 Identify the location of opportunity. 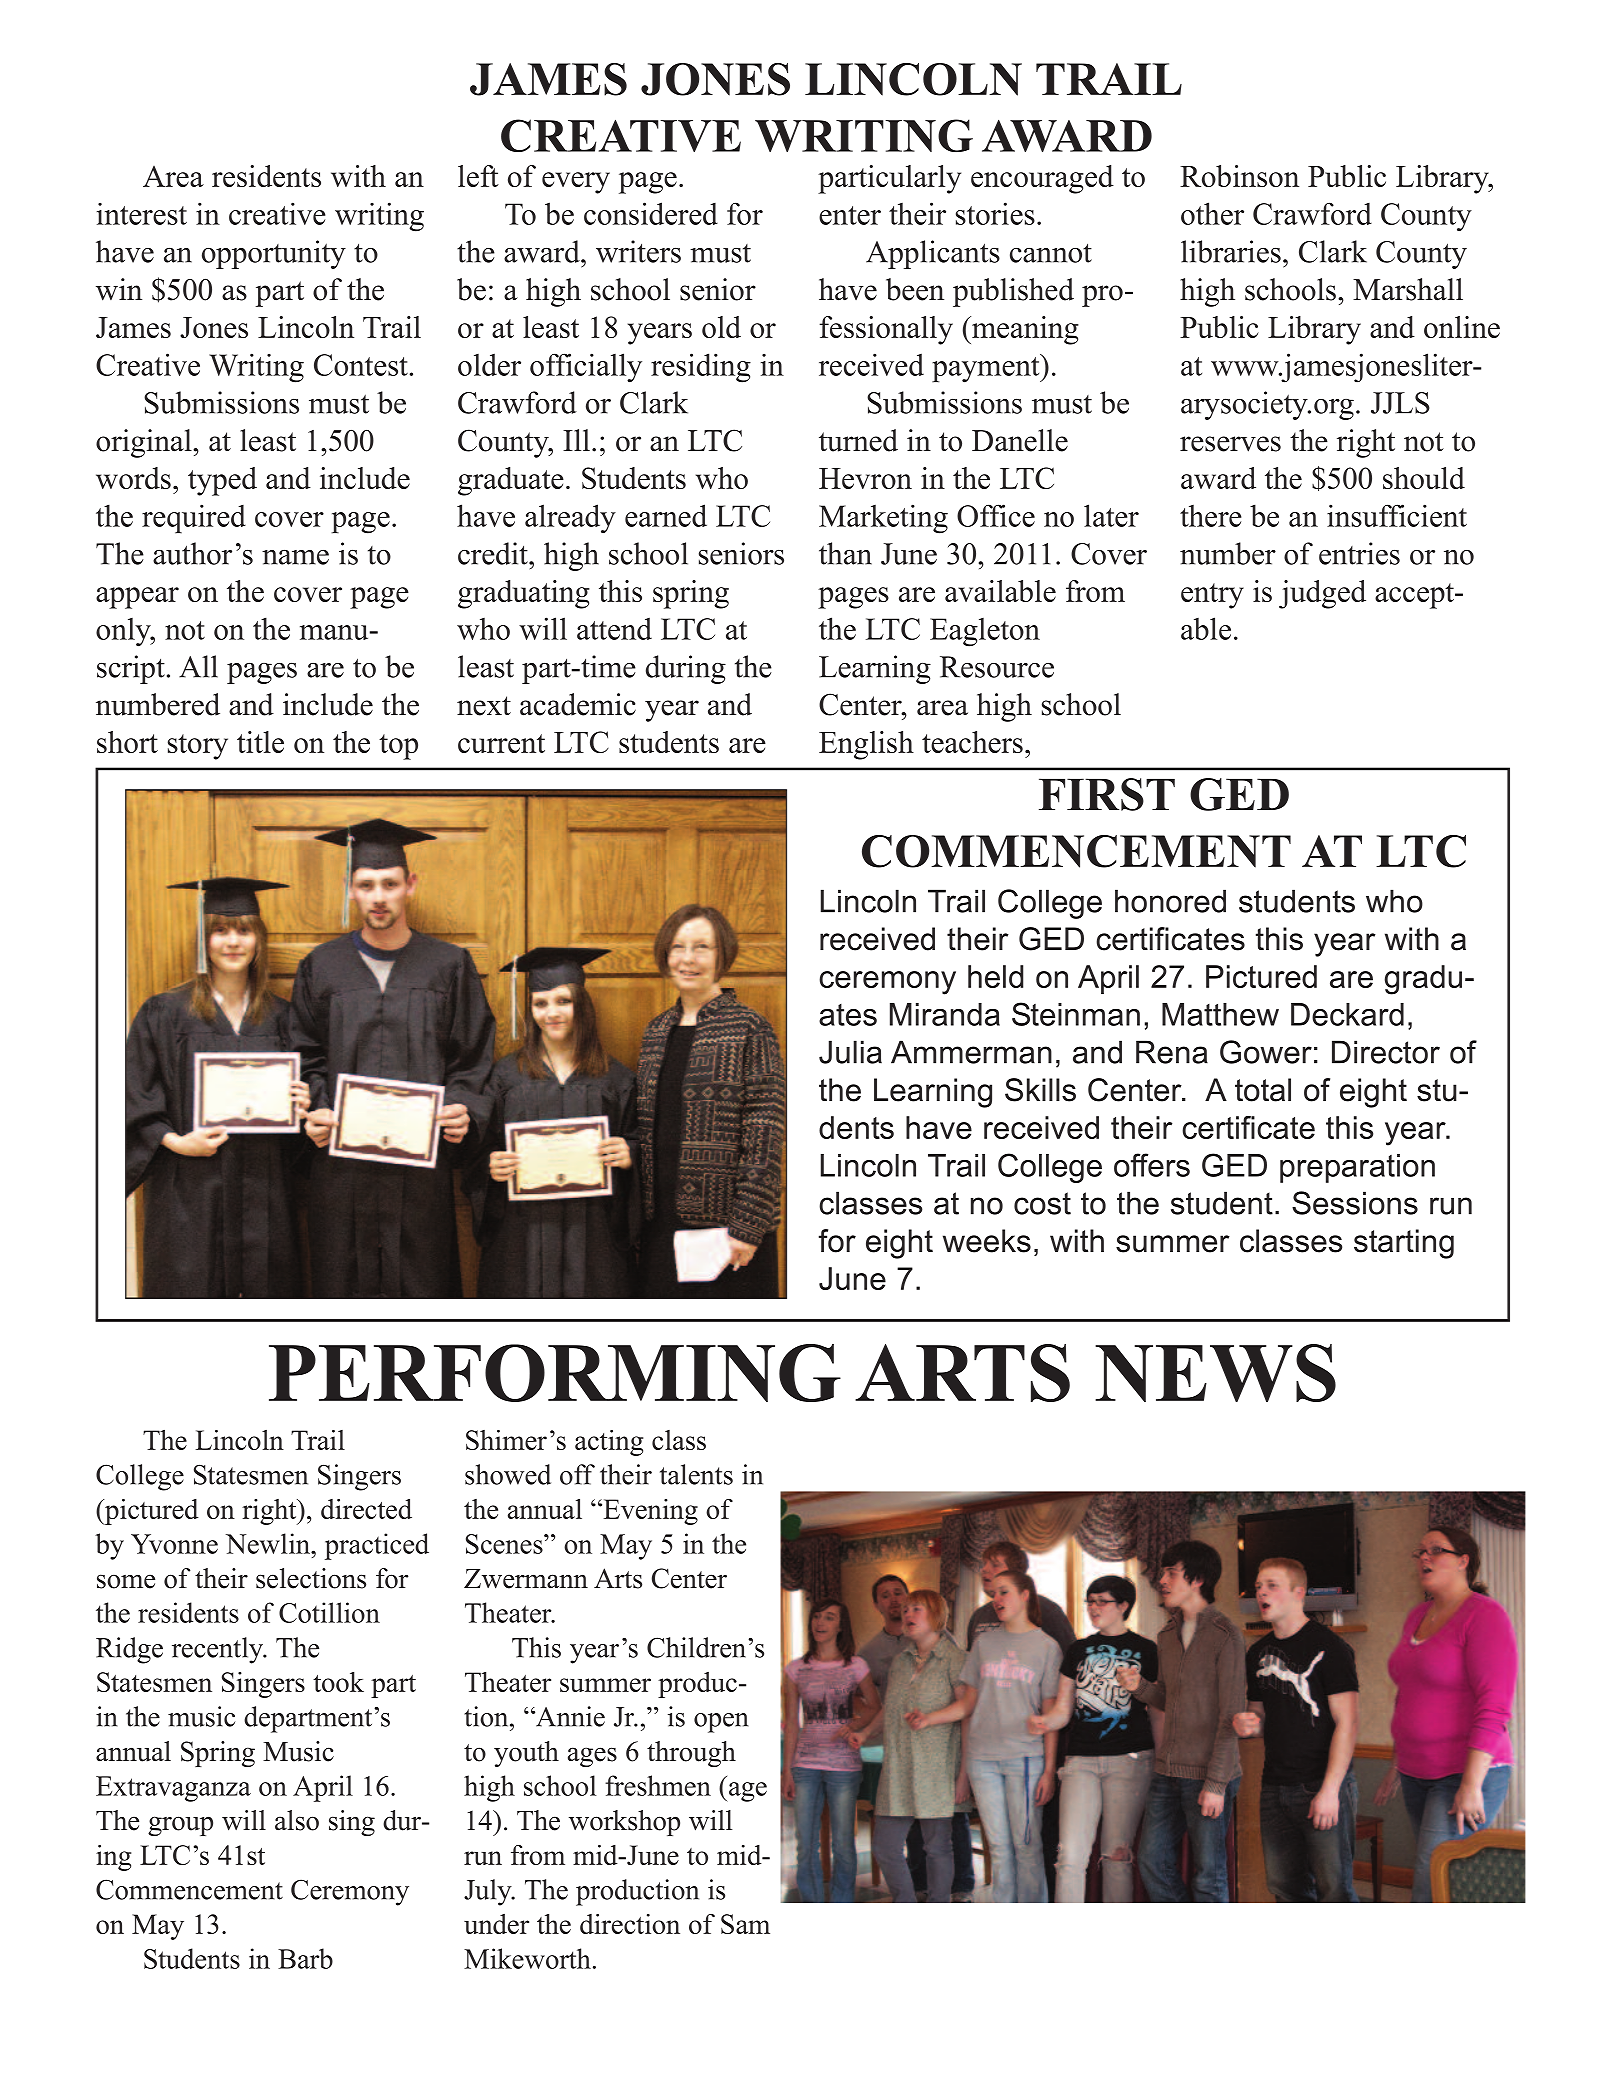
(274, 254).
